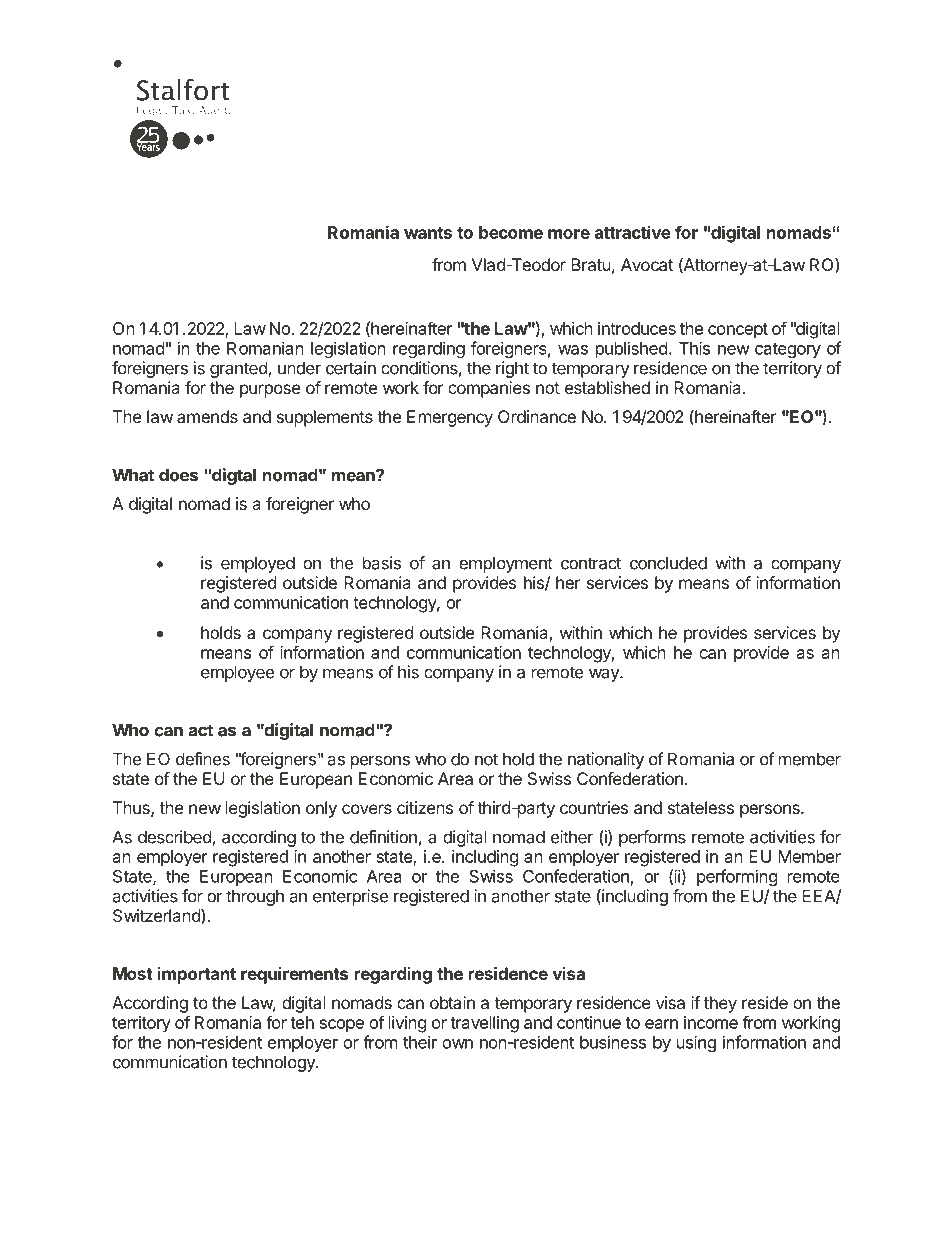 This screenshot has height=1233, width=952. What do you see at coordinates (425, 807) in the screenshot?
I see `citizens` at bounding box center [425, 807].
